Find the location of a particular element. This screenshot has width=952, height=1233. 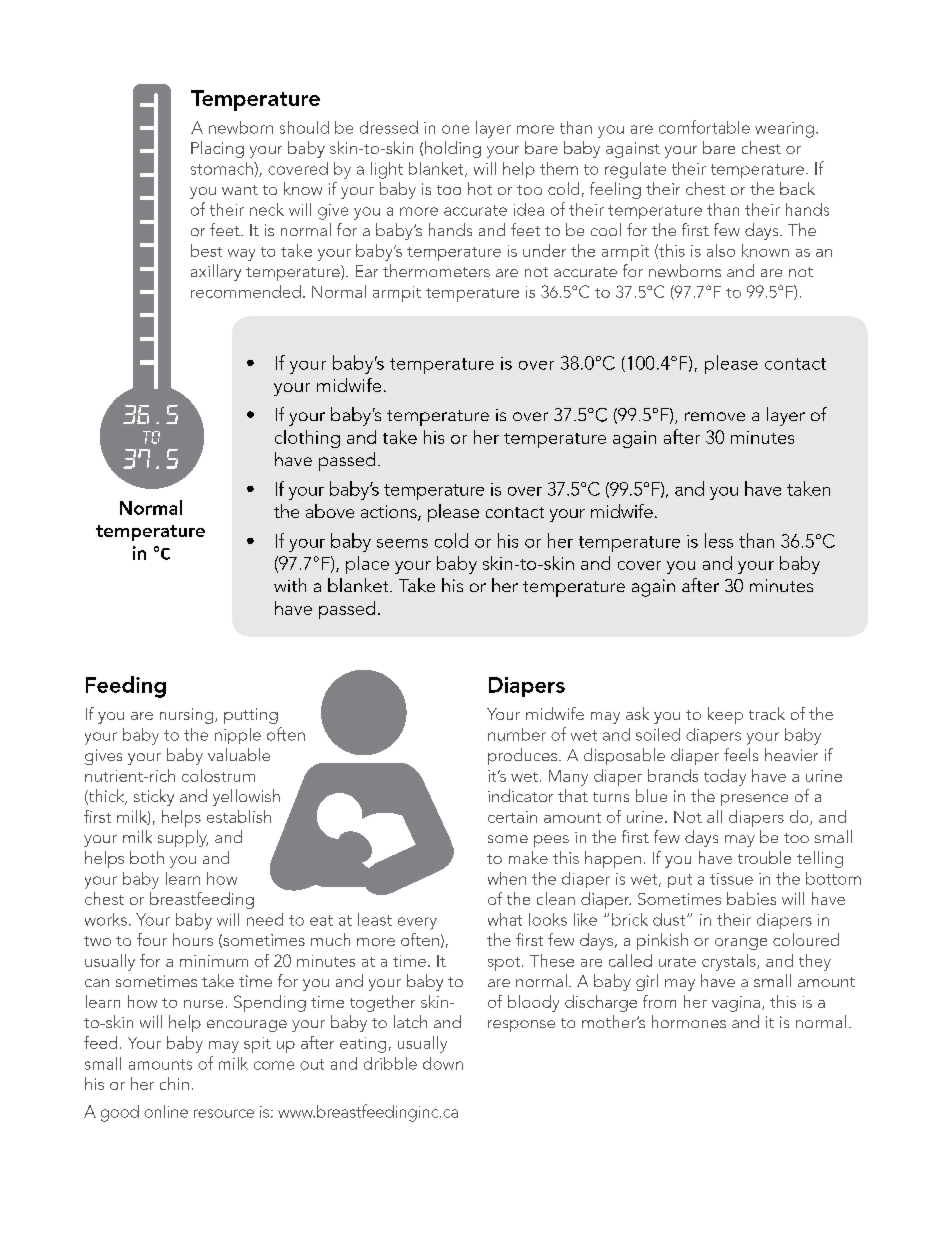

colostrum is located at coordinates (218, 775).
